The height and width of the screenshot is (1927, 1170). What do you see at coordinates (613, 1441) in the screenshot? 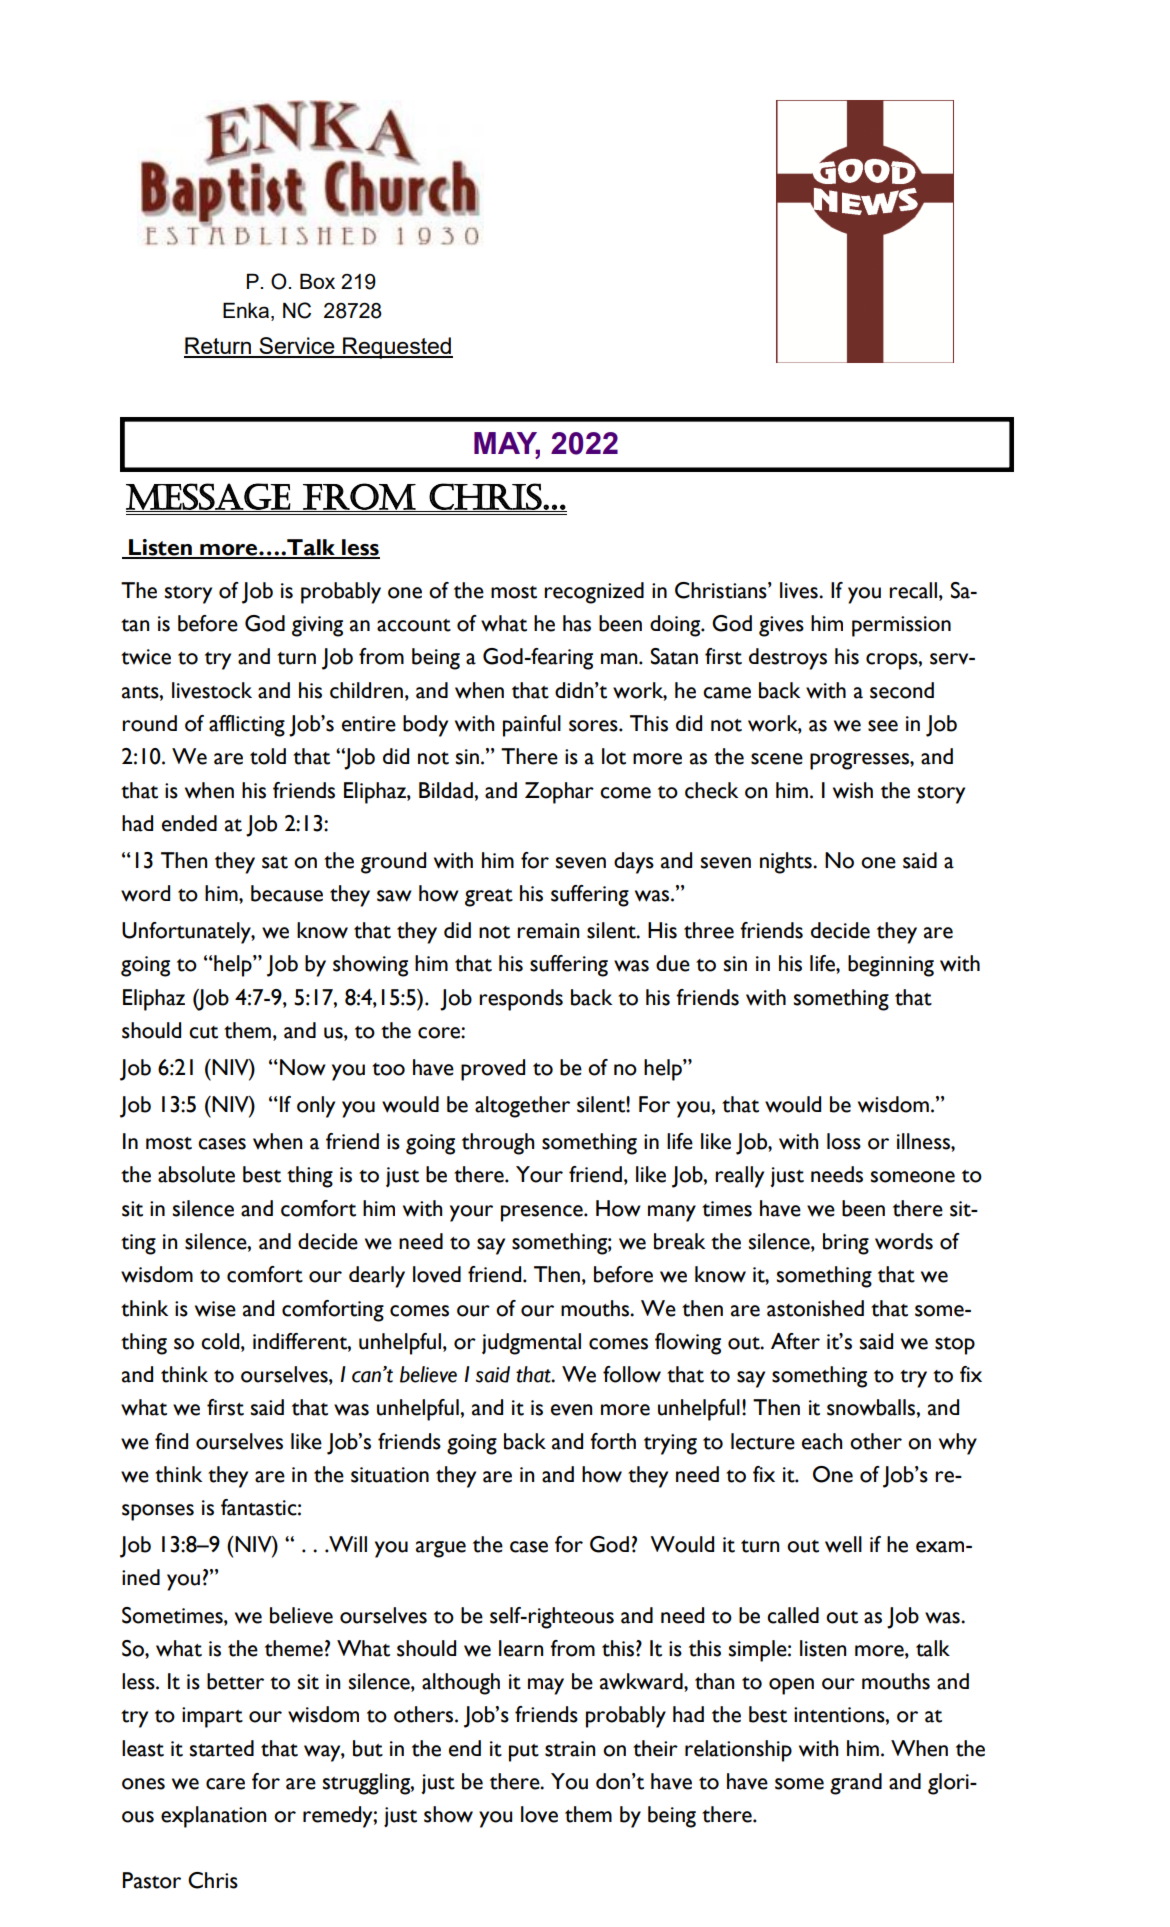
I see `forth` at bounding box center [613, 1441].
